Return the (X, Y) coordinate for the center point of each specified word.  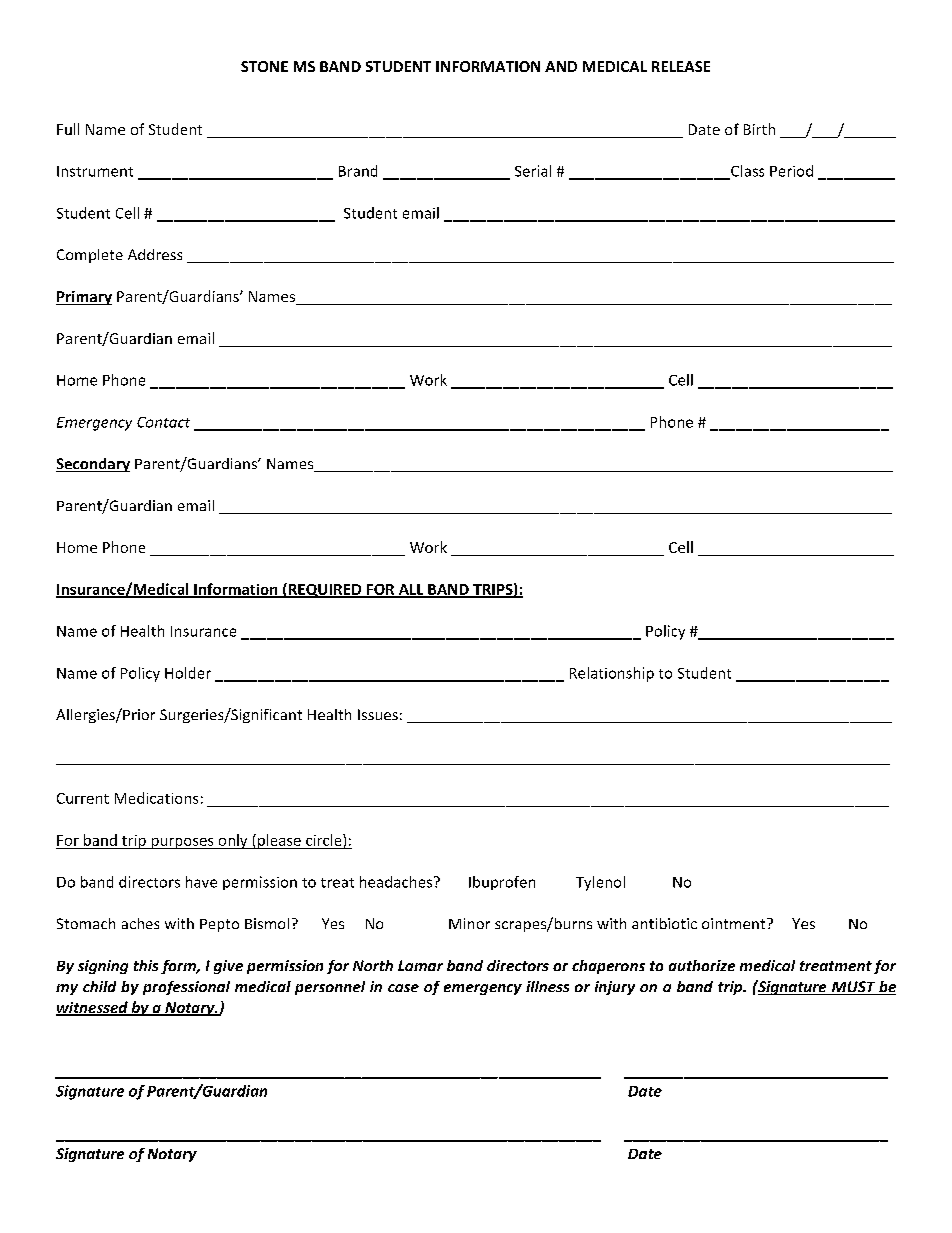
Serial (533, 171)
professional (186, 988)
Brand (358, 171)
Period (791, 171)
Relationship (612, 674)
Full (68, 129)
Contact (163, 422)
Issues (378, 714)
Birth (759, 129)
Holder (188, 673)
